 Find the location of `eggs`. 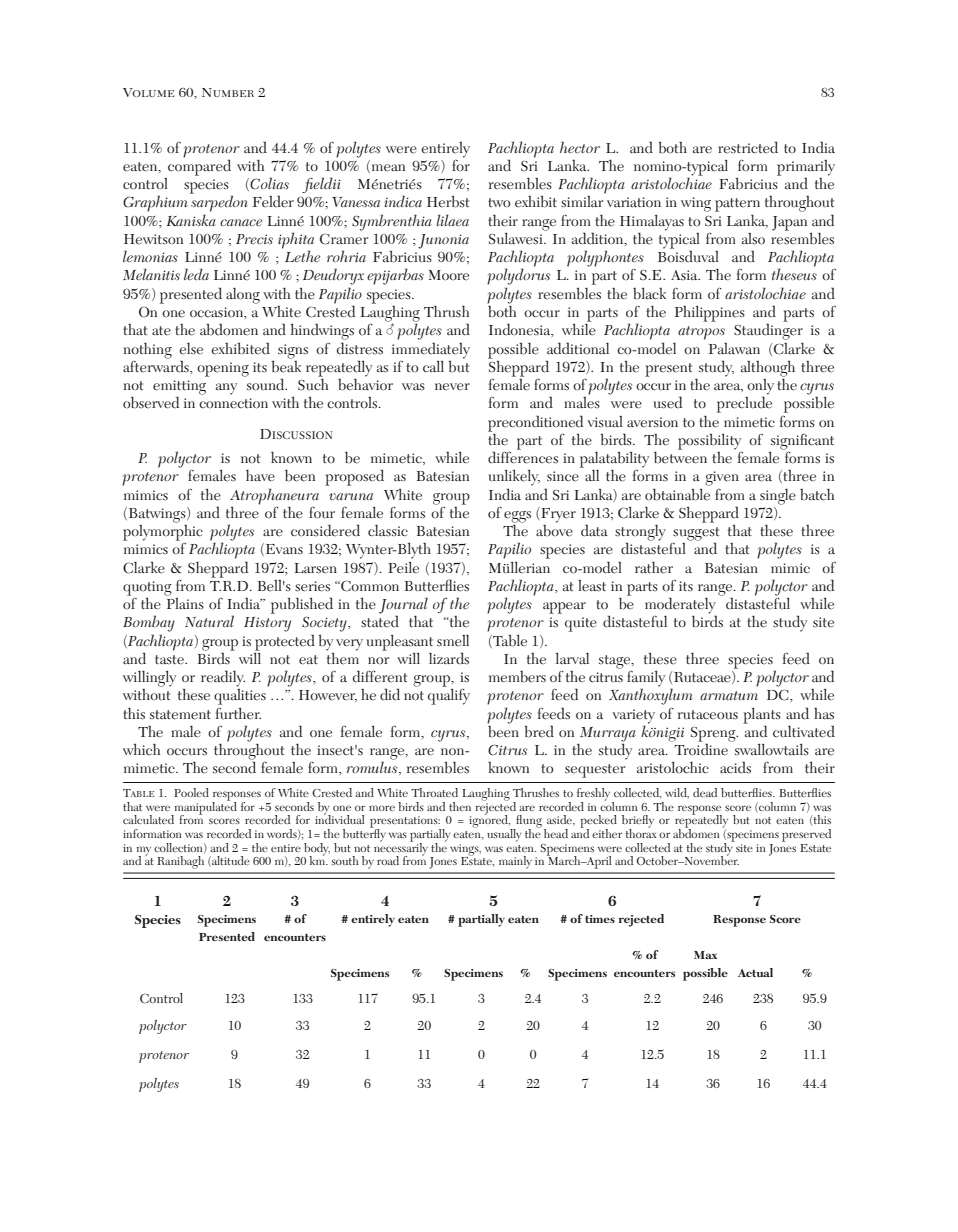

eggs is located at coordinates (517, 518).
